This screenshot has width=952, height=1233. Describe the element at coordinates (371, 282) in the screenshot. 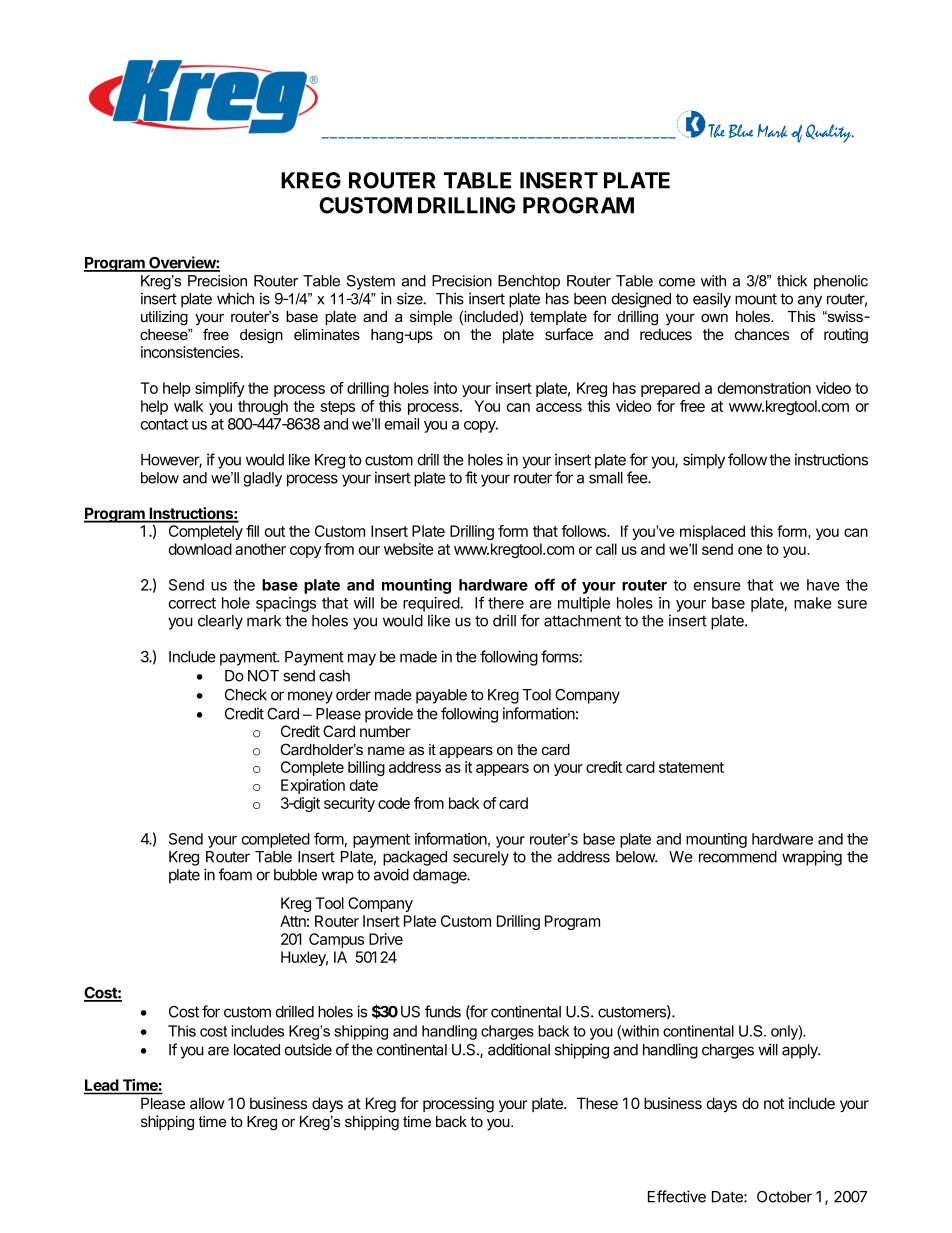

I see `System` at that location.
